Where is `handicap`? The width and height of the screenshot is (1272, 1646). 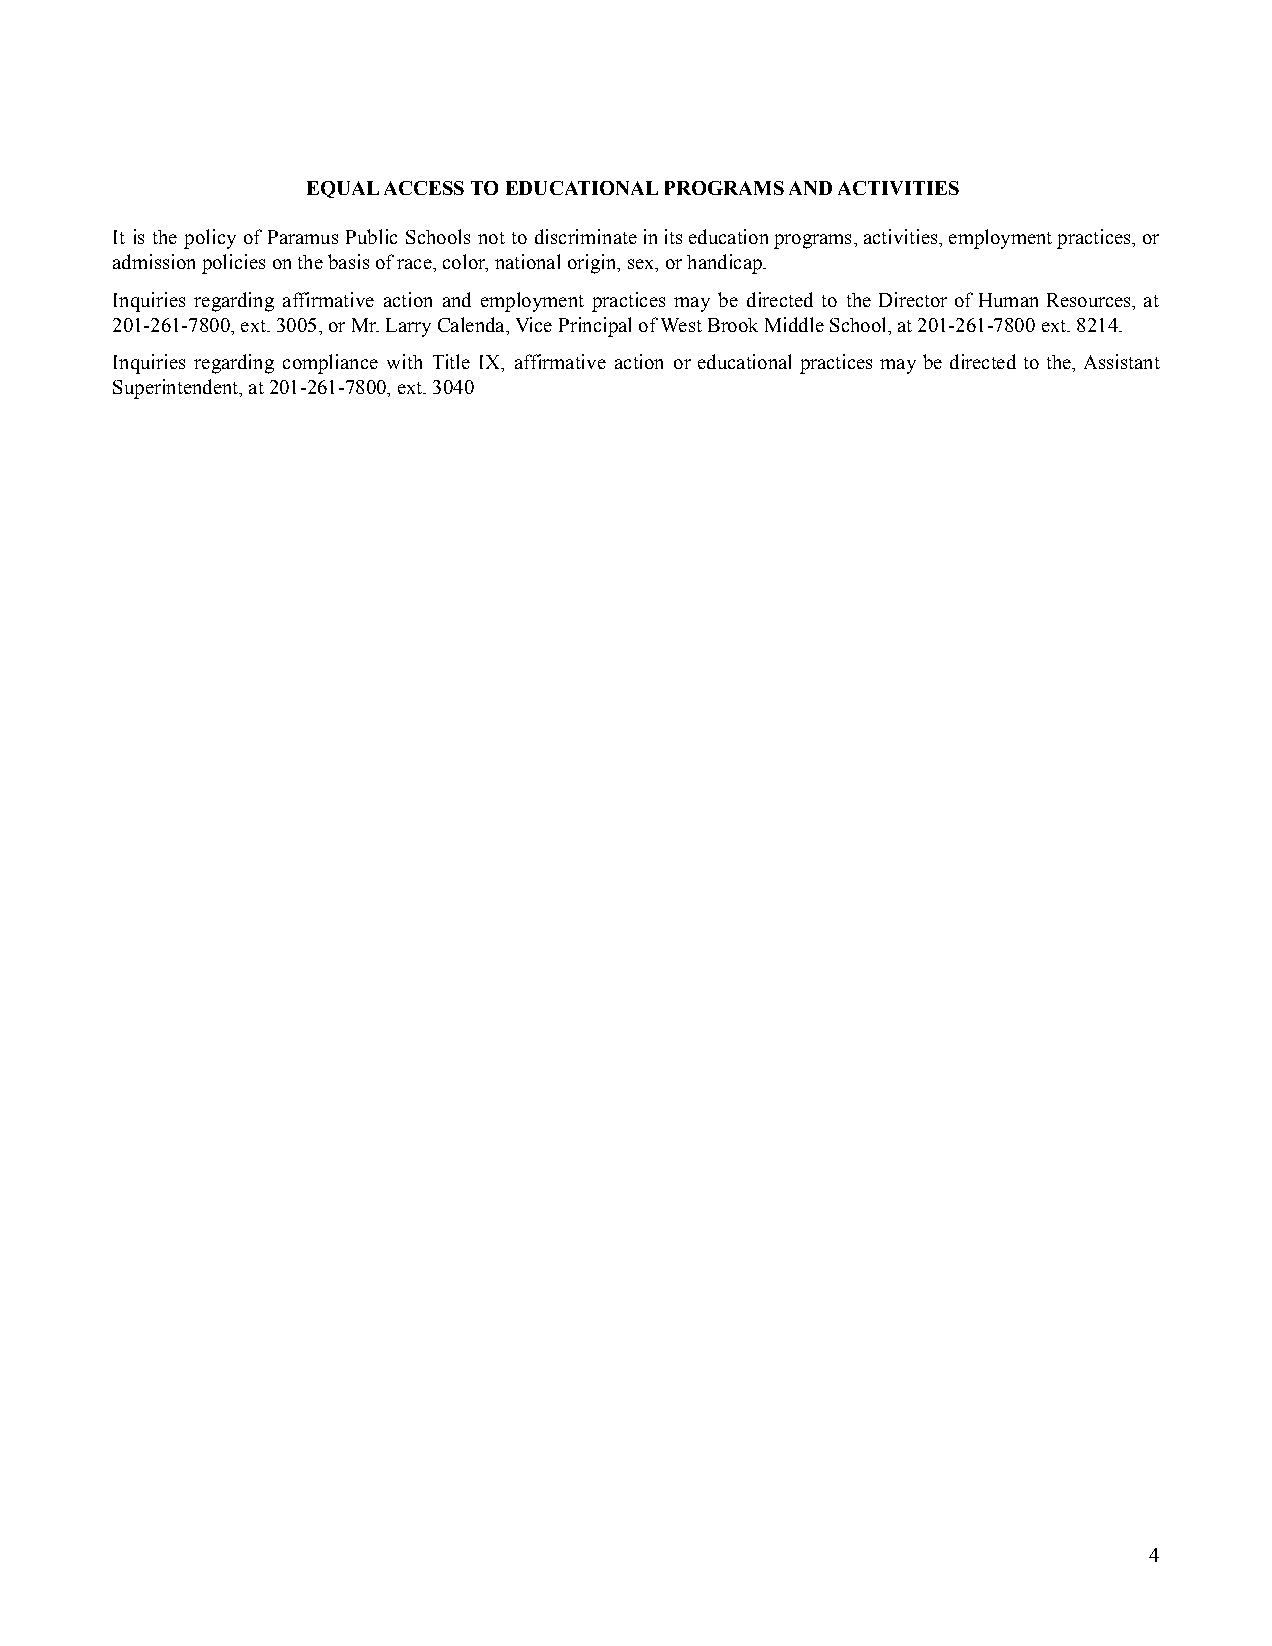 handicap is located at coordinates (725, 264).
